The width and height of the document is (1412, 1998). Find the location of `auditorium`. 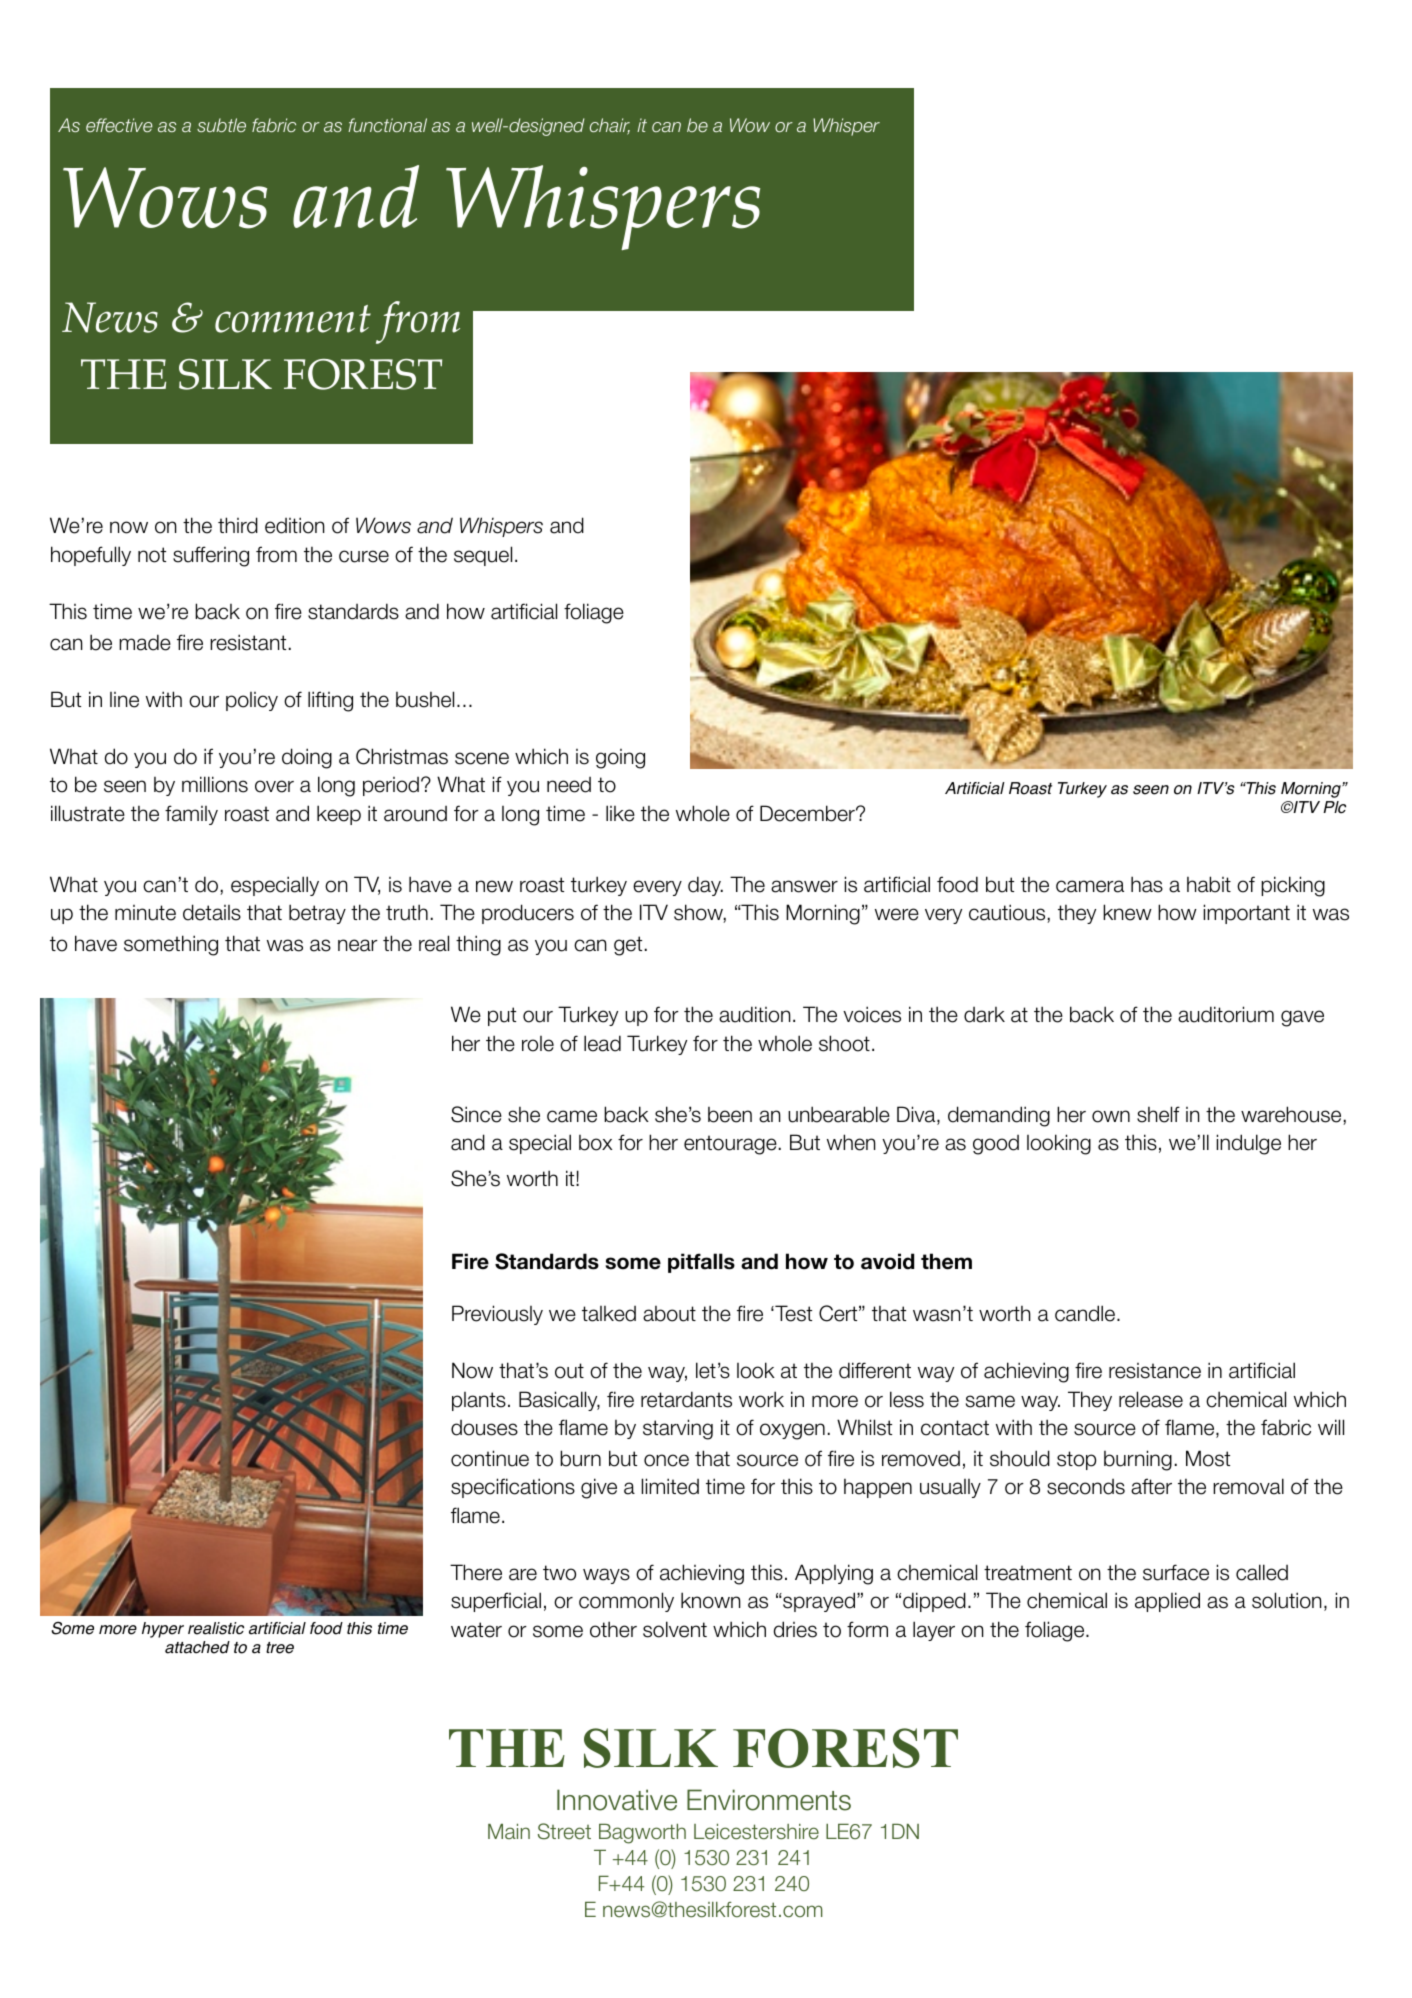

auditorium is located at coordinates (1226, 1014).
